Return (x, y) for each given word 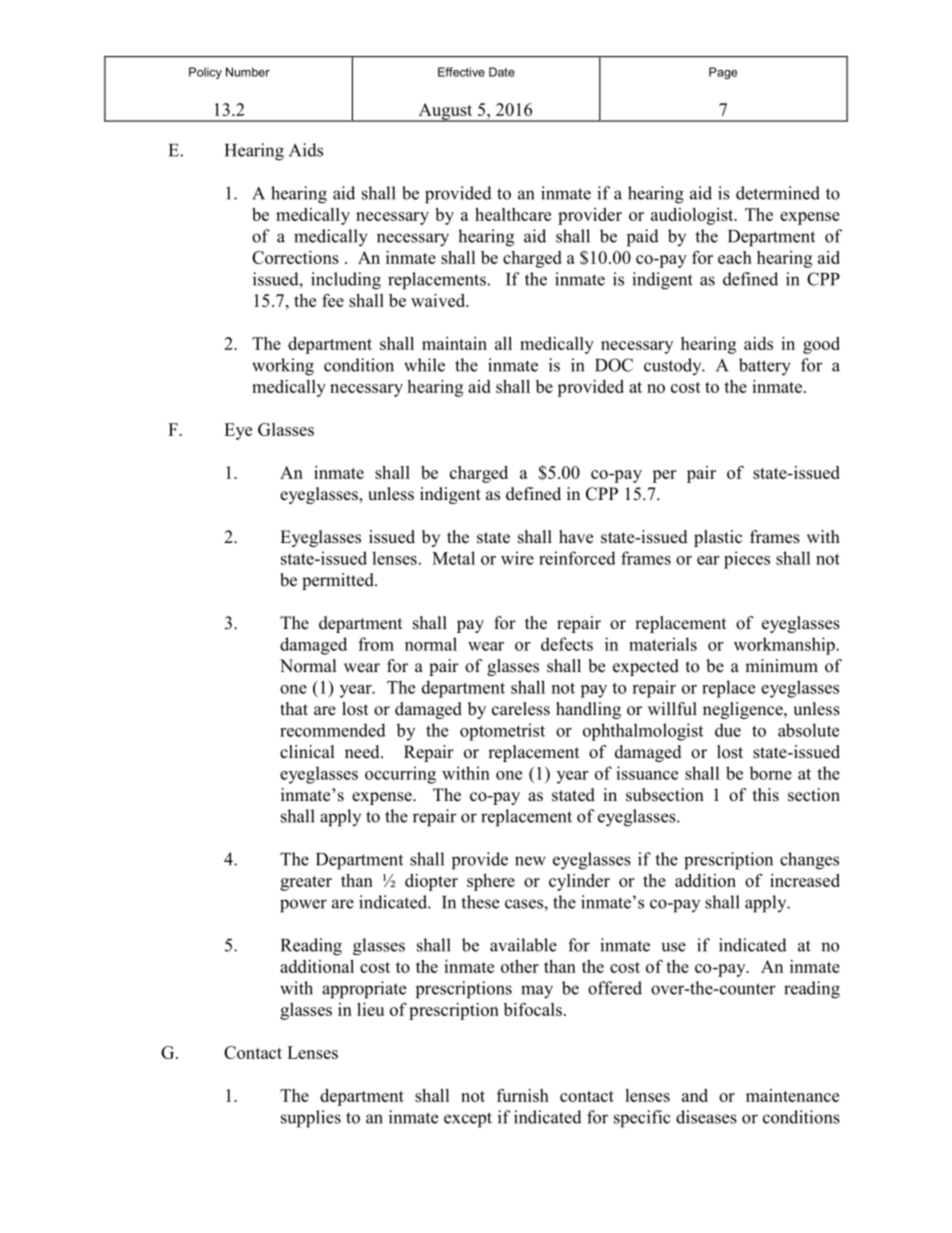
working (283, 367)
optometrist (502, 732)
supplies (311, 1119)
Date (502, 72)
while (424, 365)
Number (248, 72)
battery (765, 367)
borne (771, 773)
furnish (523, 1095)
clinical (307, 752)
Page (723, 73)
